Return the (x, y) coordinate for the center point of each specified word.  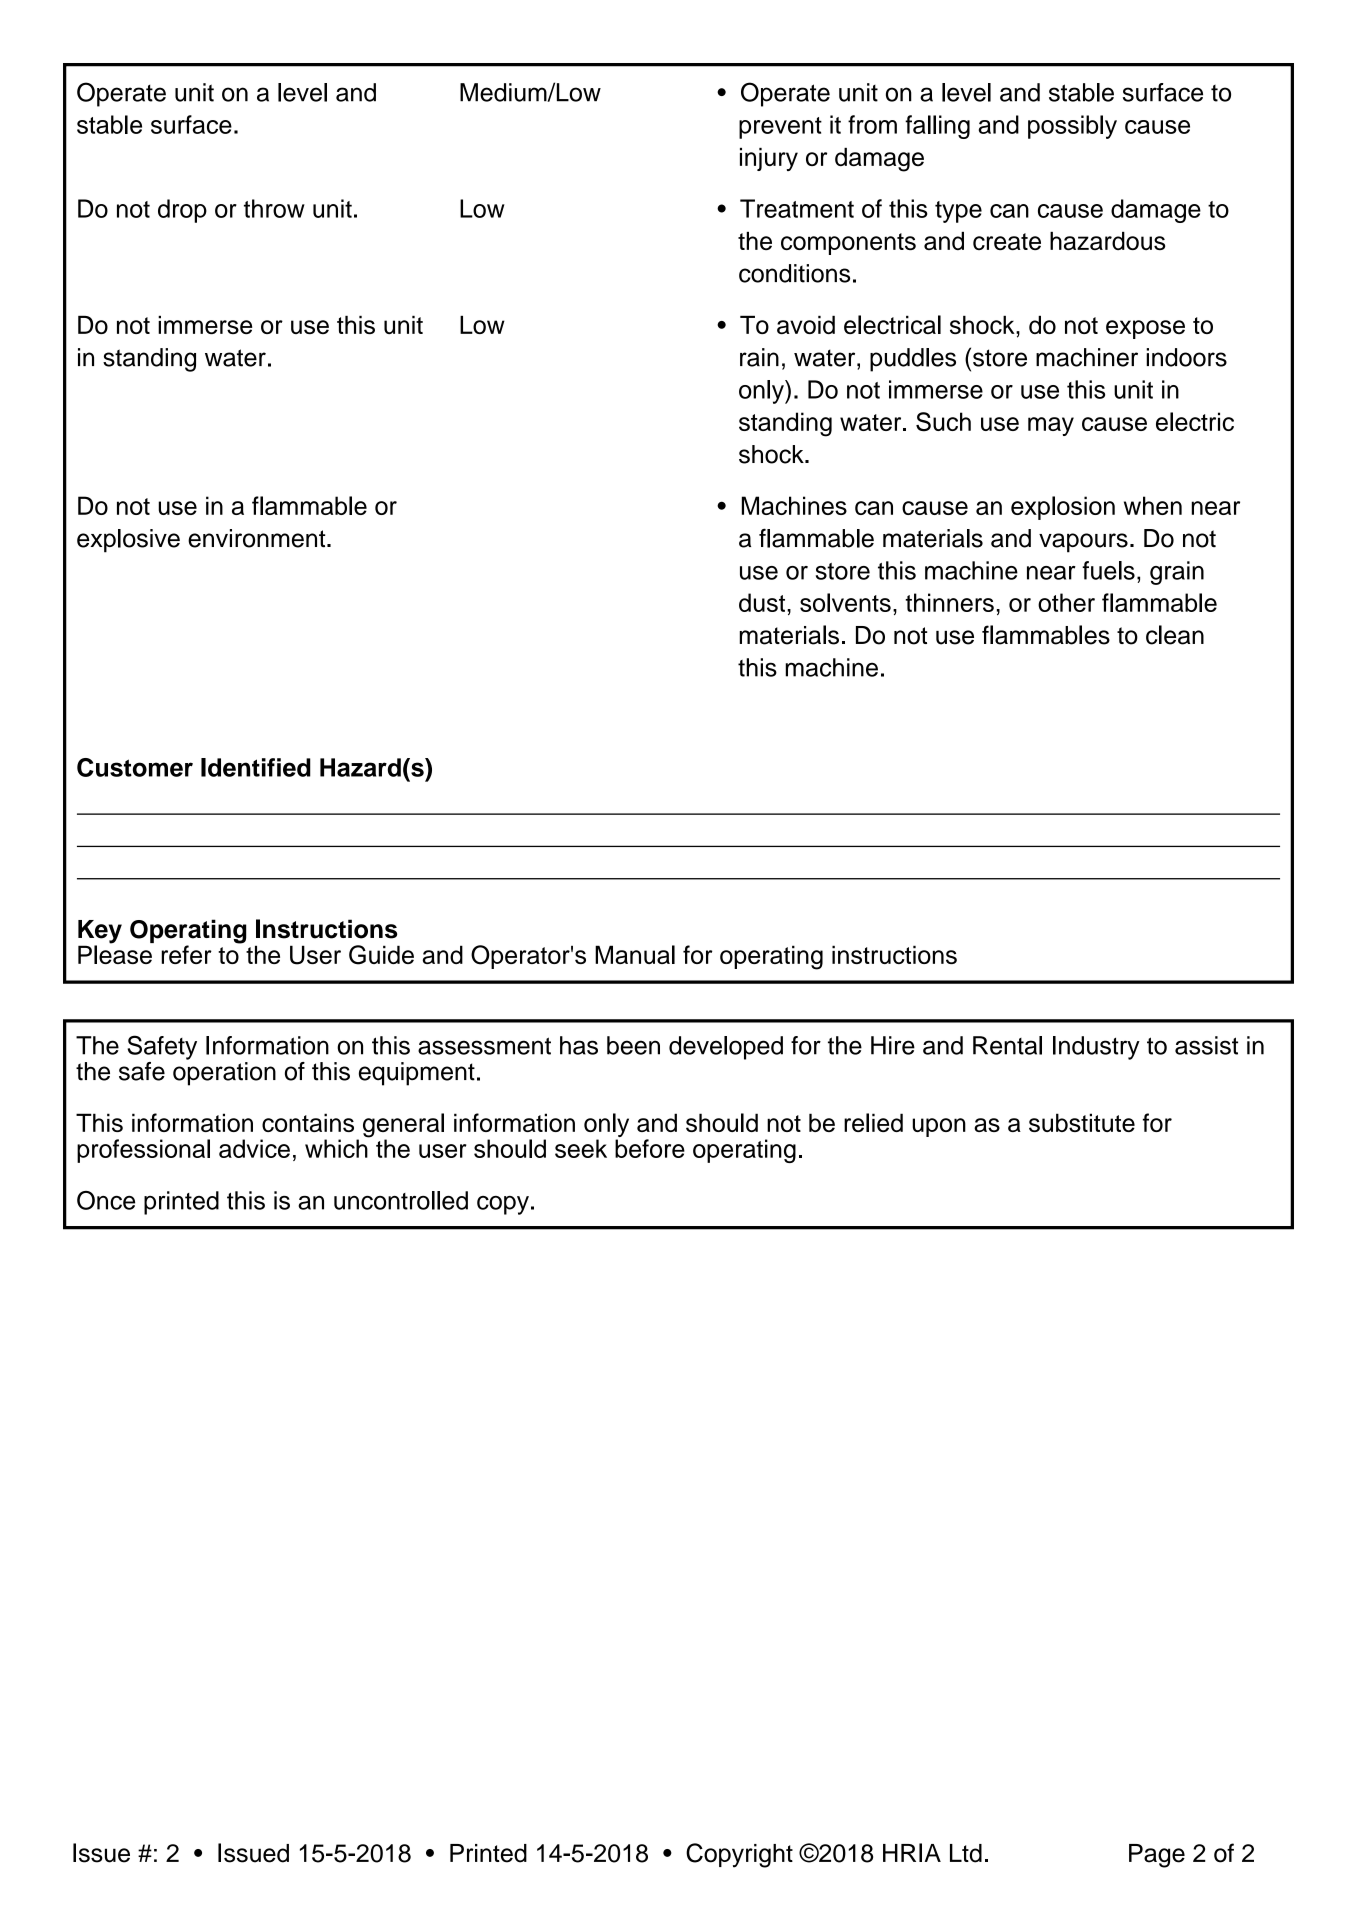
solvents (845, 602)
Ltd (966, 1853)
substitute (1082, 1122)
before (650, 1148)
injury (769, 159)
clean (1175, 635)
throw (274, 208)
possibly (1072, 127)
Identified (256, 767)
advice (254, 1148)
